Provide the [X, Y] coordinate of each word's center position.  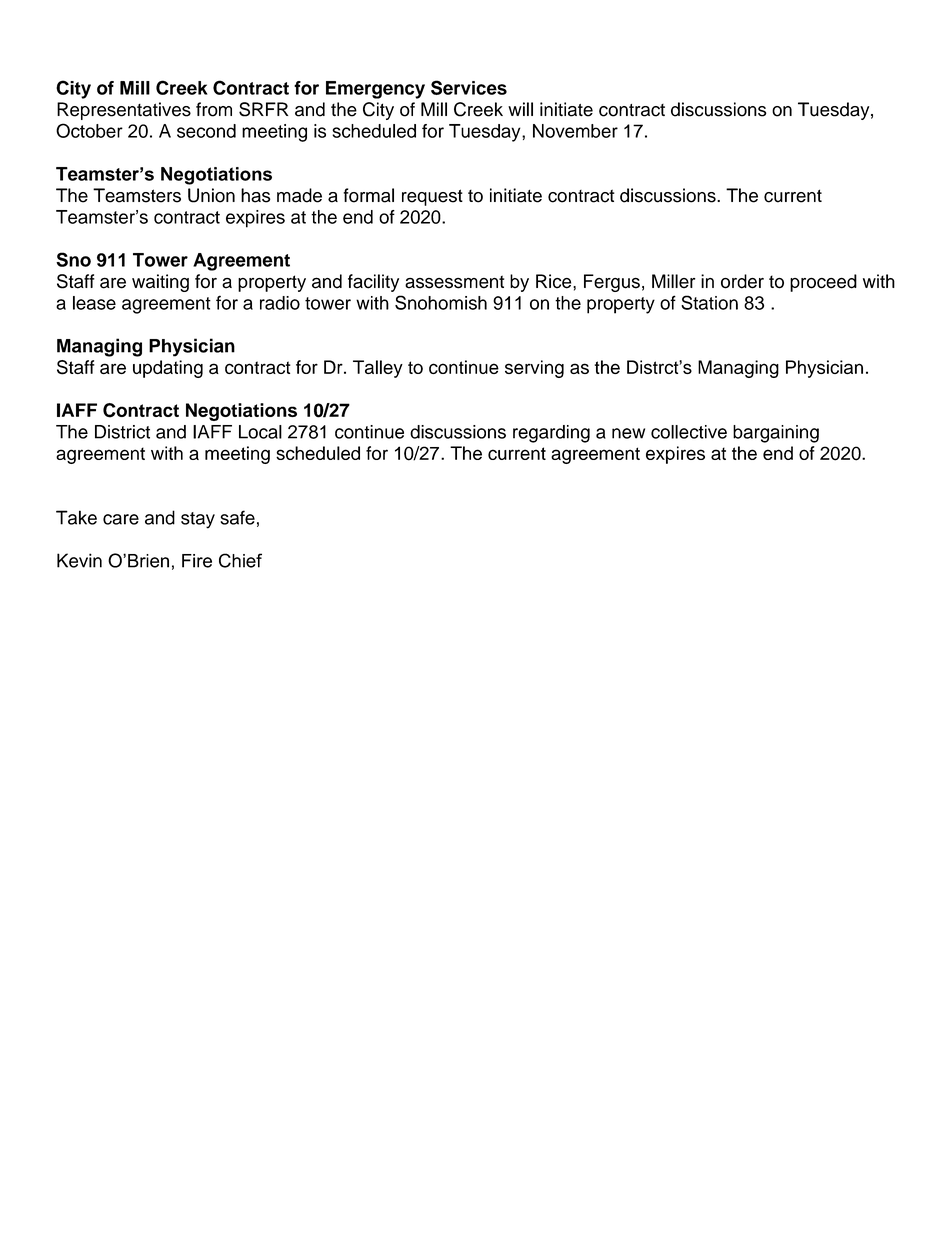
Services [469, 87]
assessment [454, 282]
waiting [160, 283]
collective [689, 432]
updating [168, 369]
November [575, 131]
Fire [197, 561]
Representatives [124, 111]
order [742, 281]
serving [534, 369]
